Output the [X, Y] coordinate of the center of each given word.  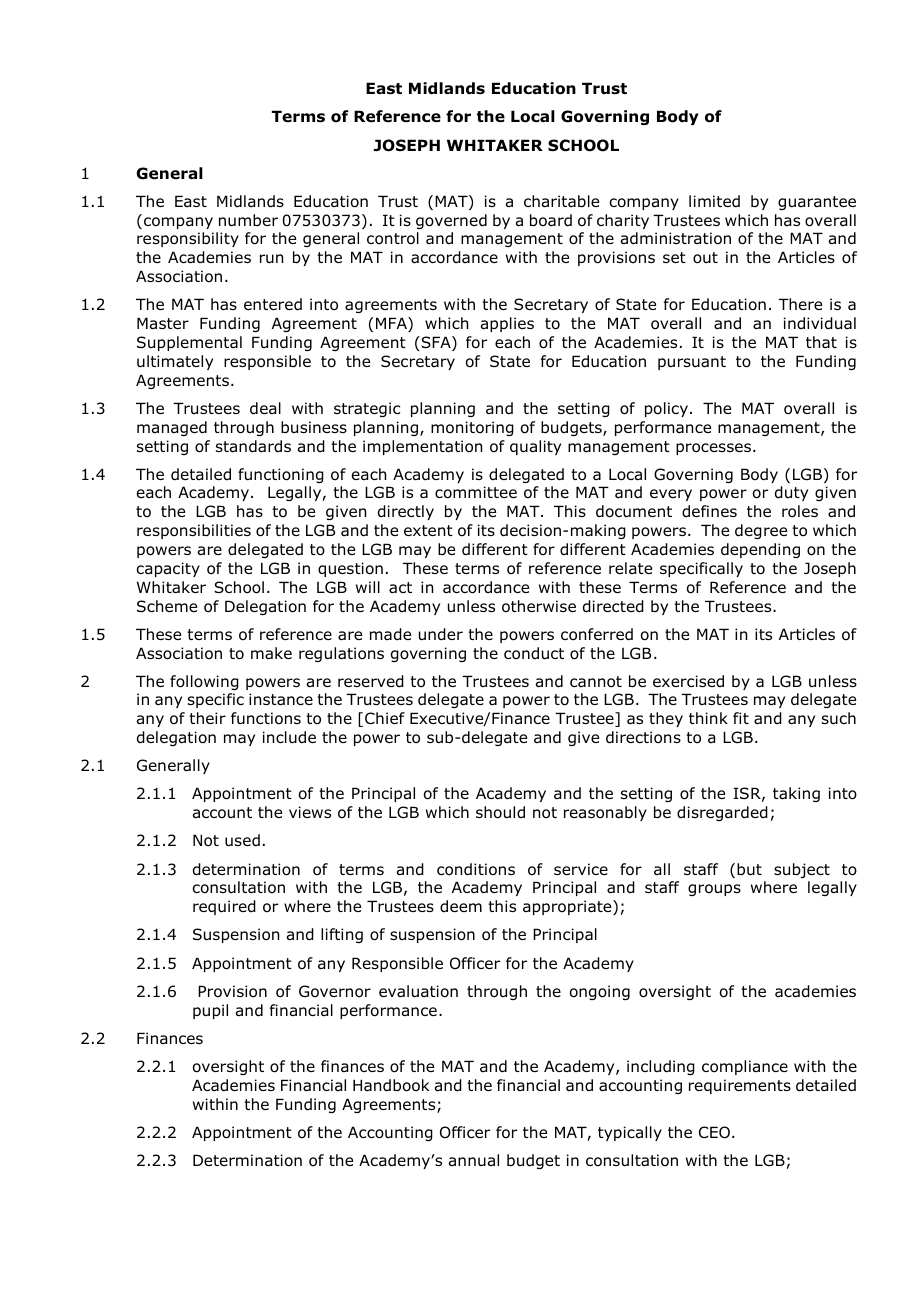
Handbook [391, 1085]
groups [714, 890]
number [248, 220]
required [224, 907]
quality [535, 447]
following [204, 682]
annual [474, 1160]
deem [461, 906]
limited [714, 201]
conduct [534, 653]
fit [741, 718]
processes [715, 449]
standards [253, 446]
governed [451, 221]
